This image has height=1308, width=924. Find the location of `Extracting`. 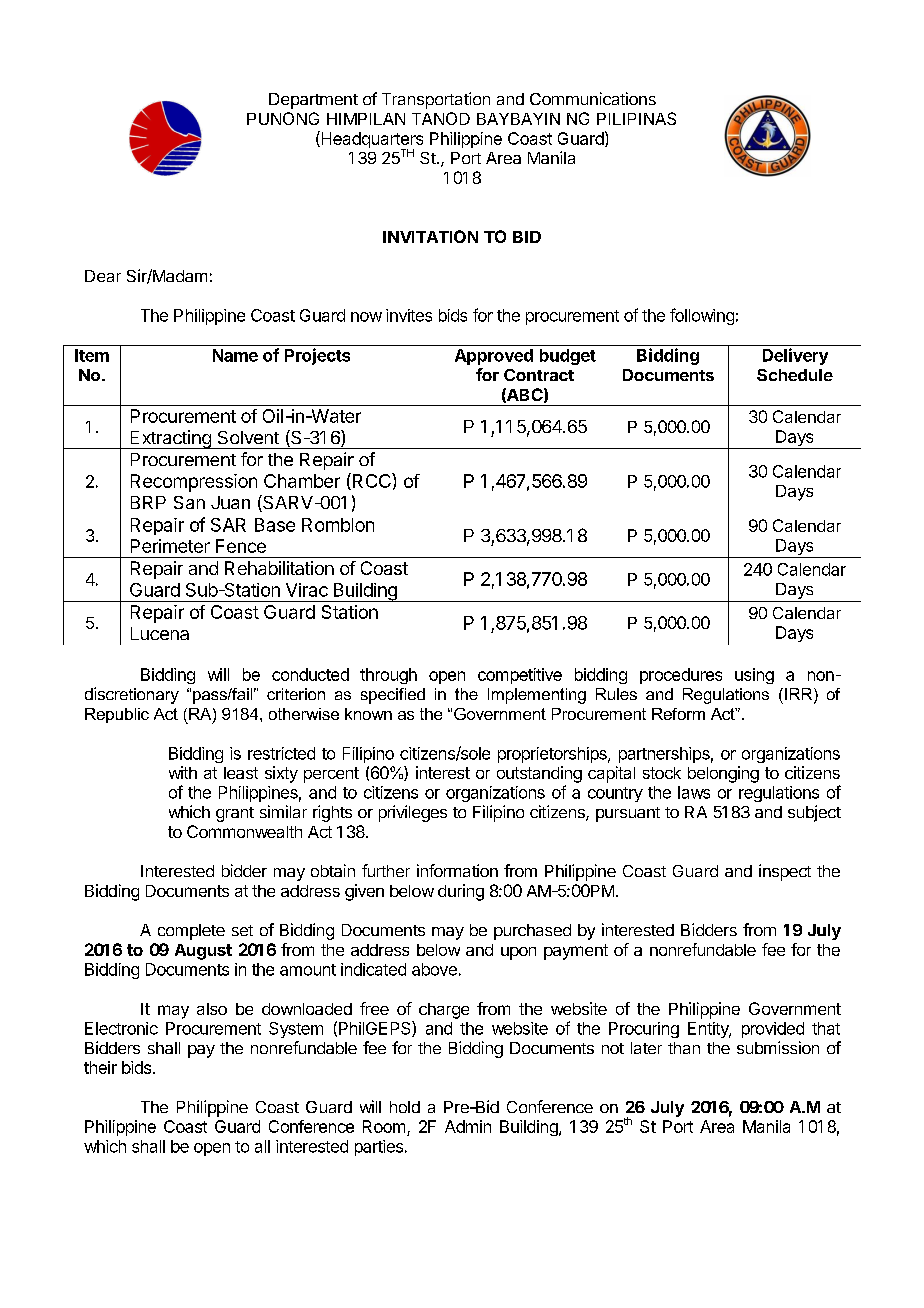

Extracting is located at coordinates (170, 439).
